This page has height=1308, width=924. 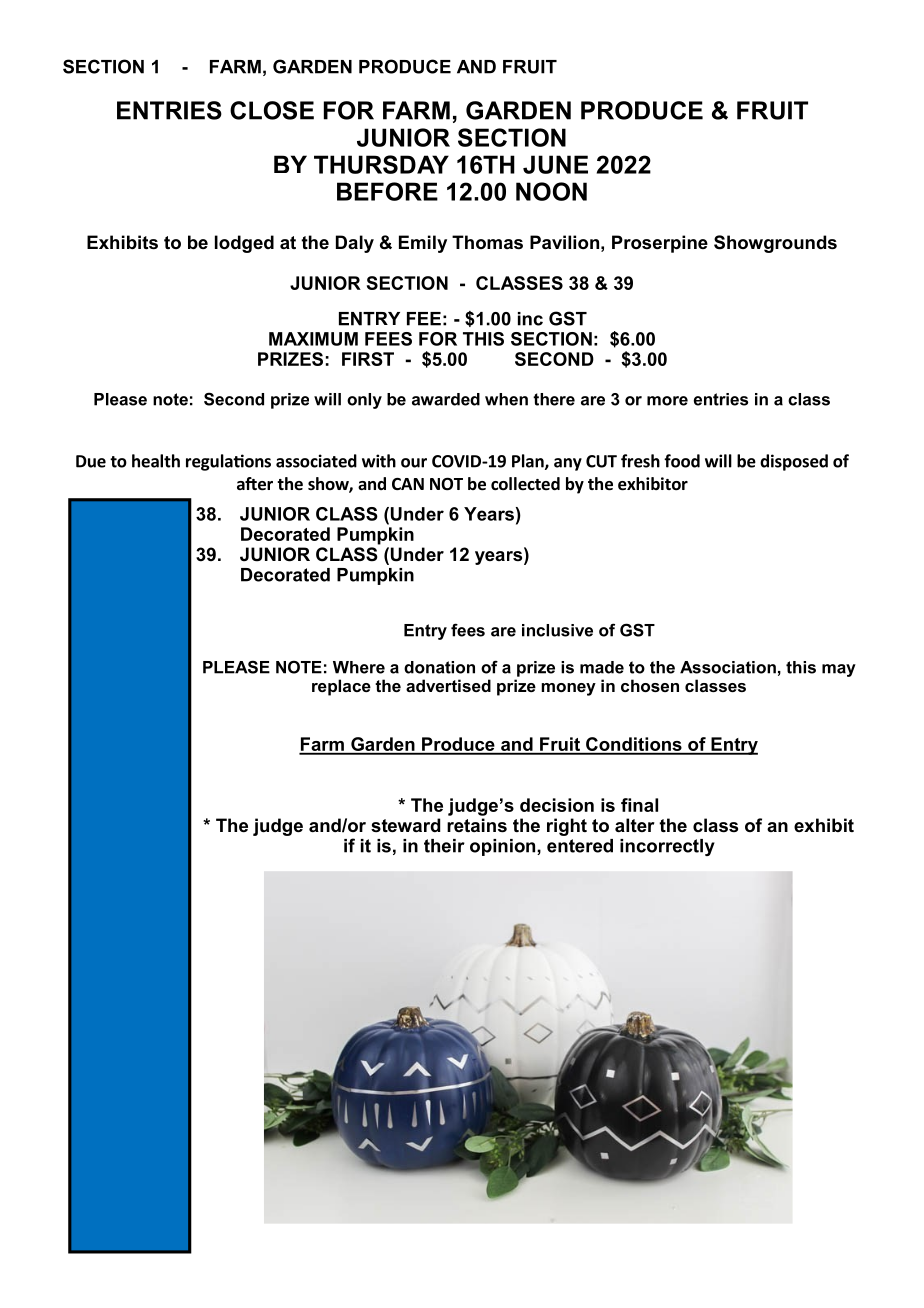 I want to click on retains, so click(x=477, y=825).
